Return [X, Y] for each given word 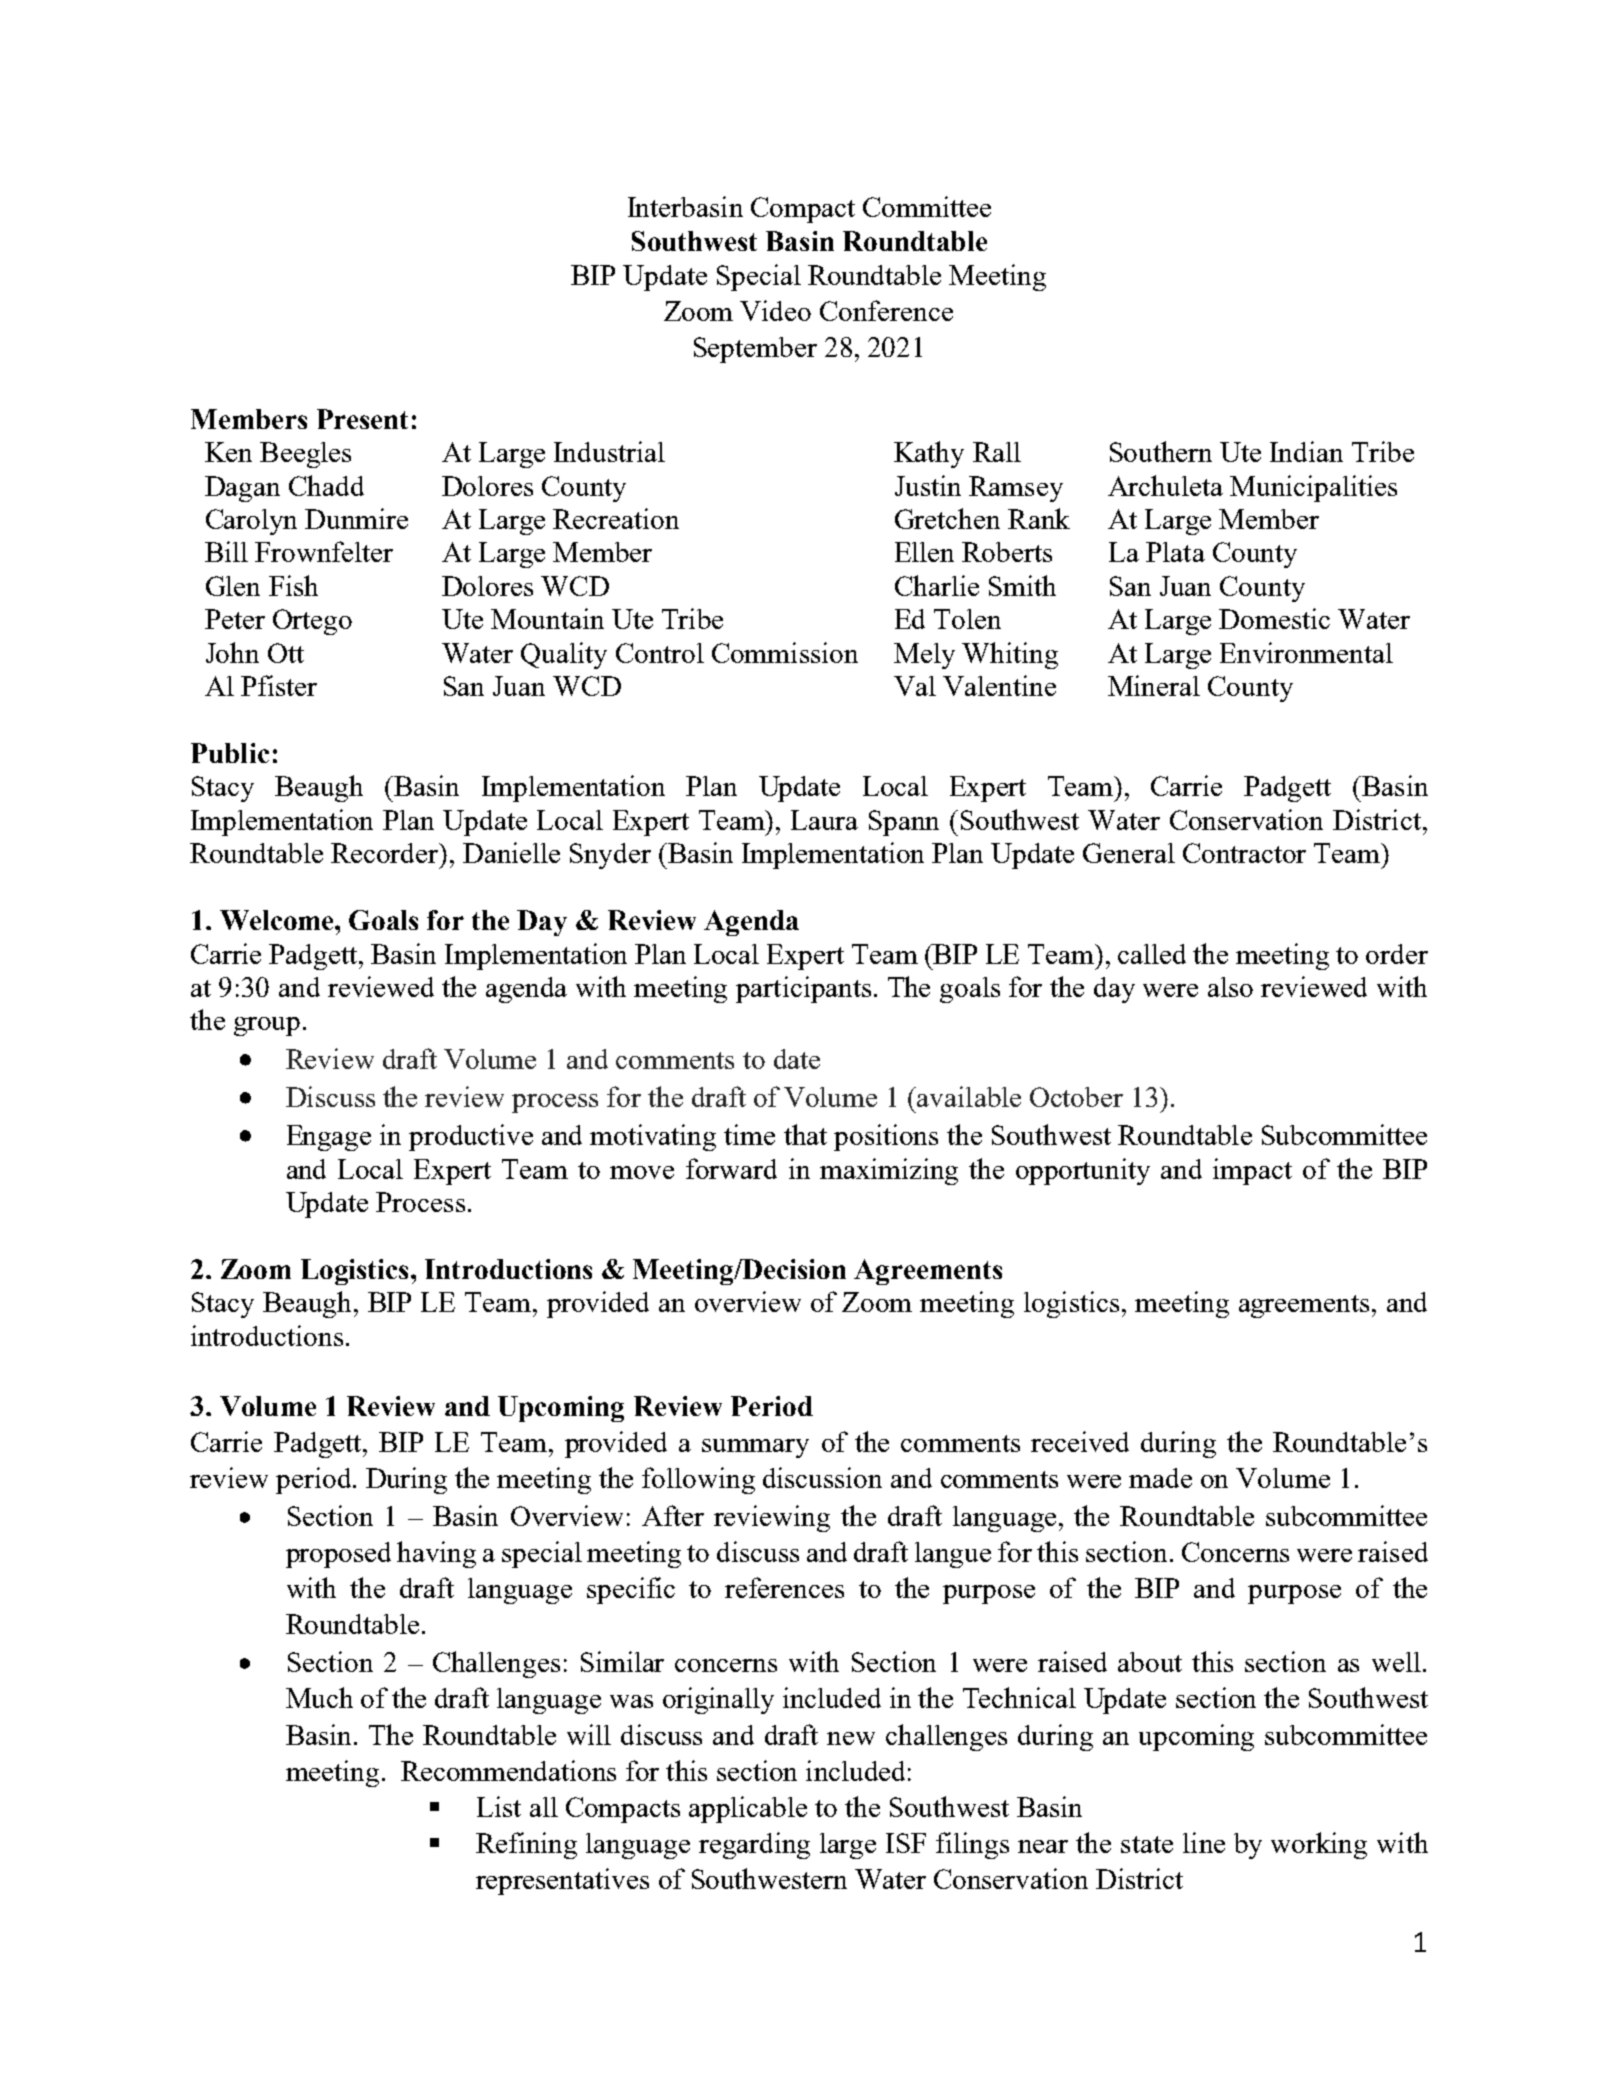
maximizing [889, 1171]
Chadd [326, 485]
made [1160, 1478]
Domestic [1274, 618]
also [1230, 987]
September [755, 350]
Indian [1306, 451]
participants [803, 989]
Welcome [278, 920]
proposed [338, 1555]
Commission [785, 652]
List [499, 1806]
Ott [286, 653]
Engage [329, 1138]
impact [1252, 1171]
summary [755, 1448]
